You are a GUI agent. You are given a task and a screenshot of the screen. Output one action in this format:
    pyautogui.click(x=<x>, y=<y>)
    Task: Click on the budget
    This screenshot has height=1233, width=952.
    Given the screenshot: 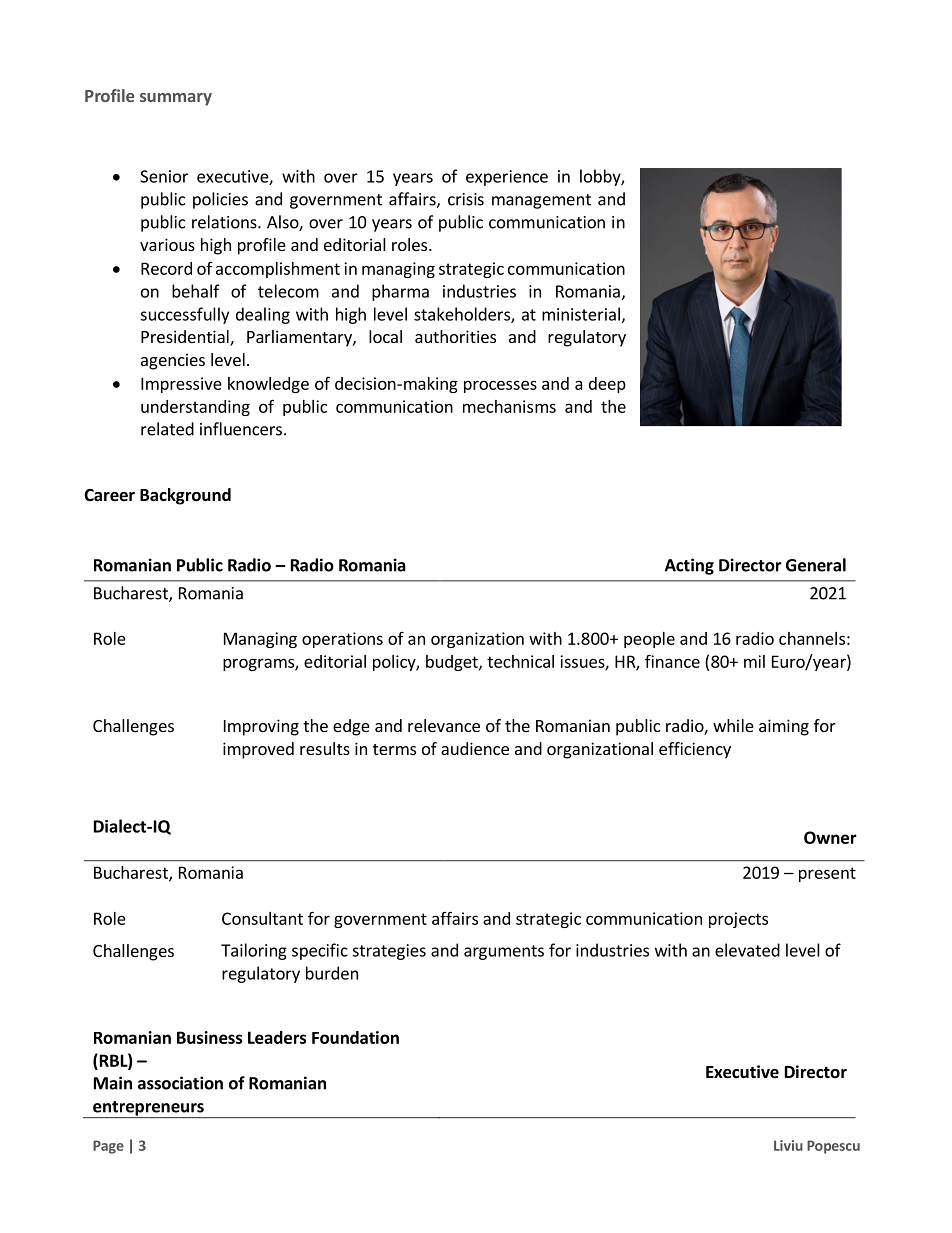 What is the action you would take?
    pyautogui.click(x=453, y=663)
